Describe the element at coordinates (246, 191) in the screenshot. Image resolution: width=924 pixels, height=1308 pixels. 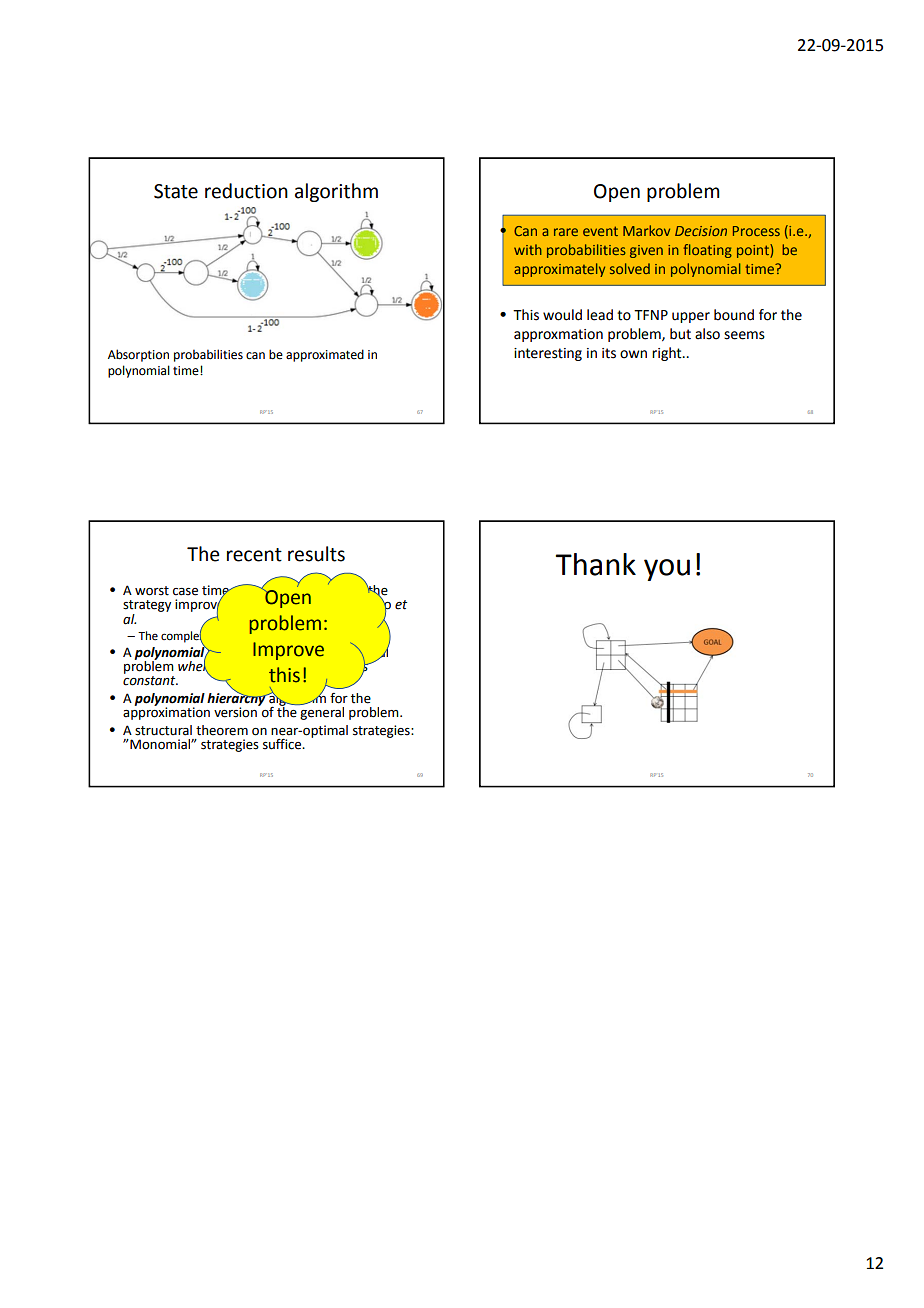
I see `reduction` at that location.
